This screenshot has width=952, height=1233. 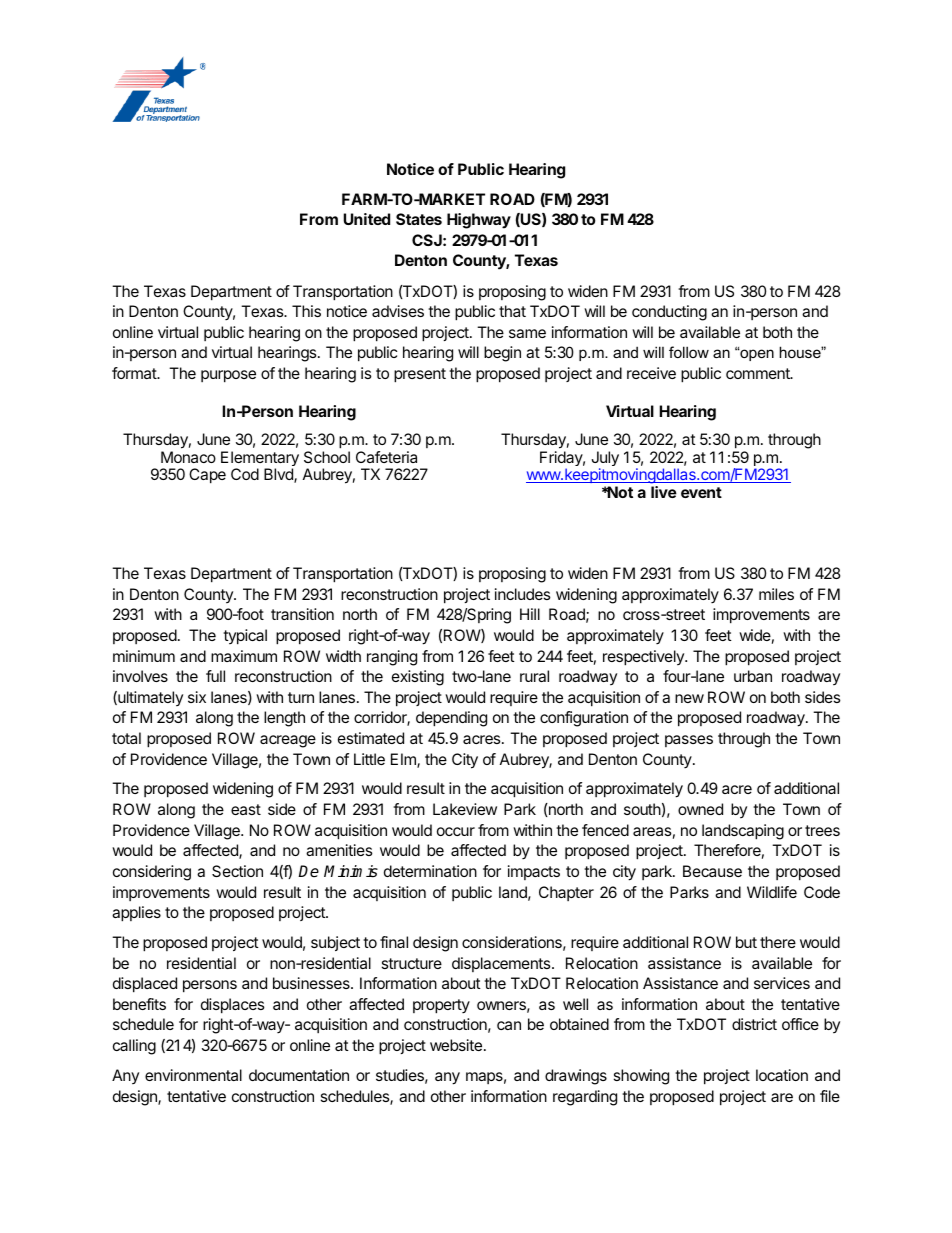 I want to click on district, so click(x=754, y=1024).
